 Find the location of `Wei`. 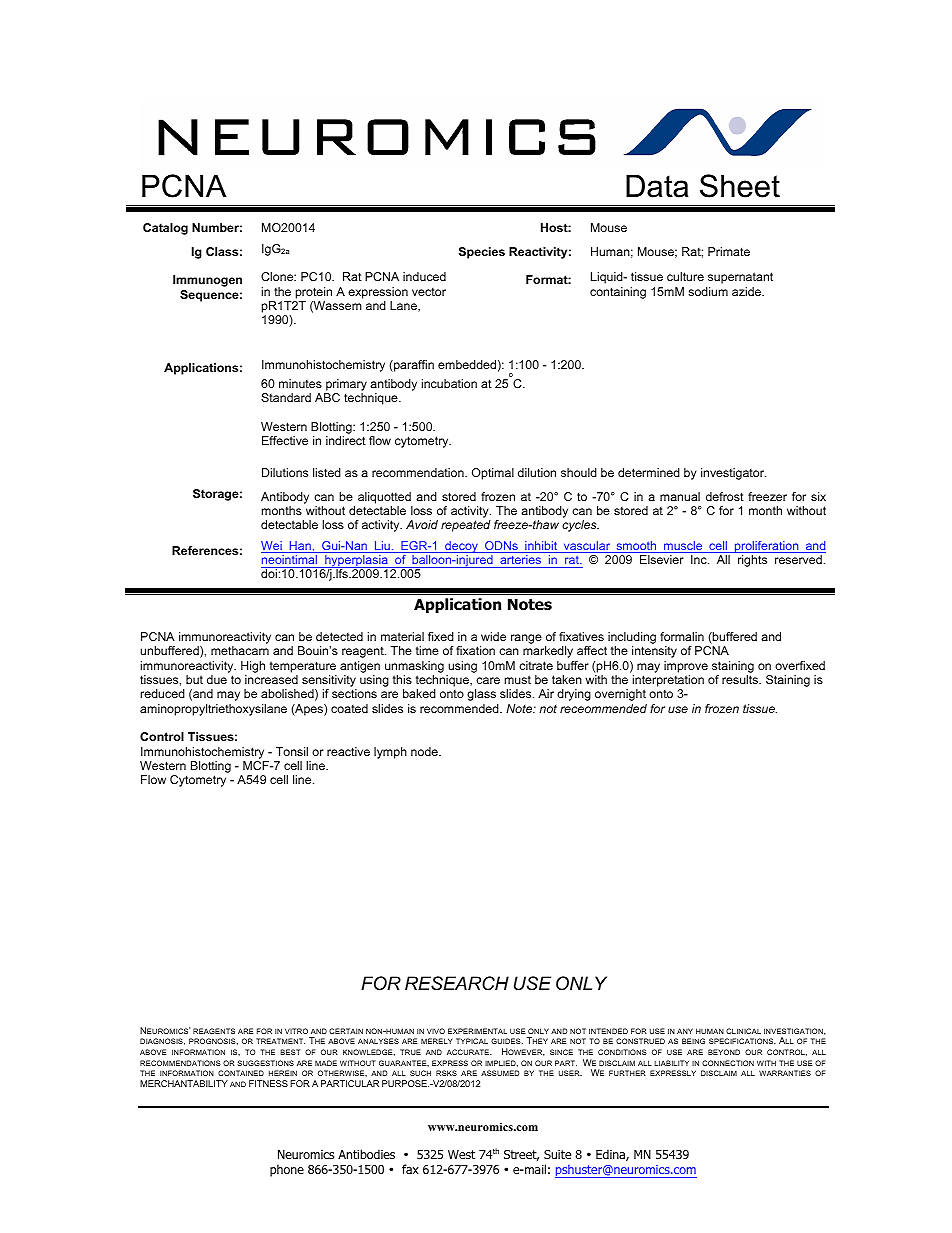

Wei is located at coordinates (272, 547).
